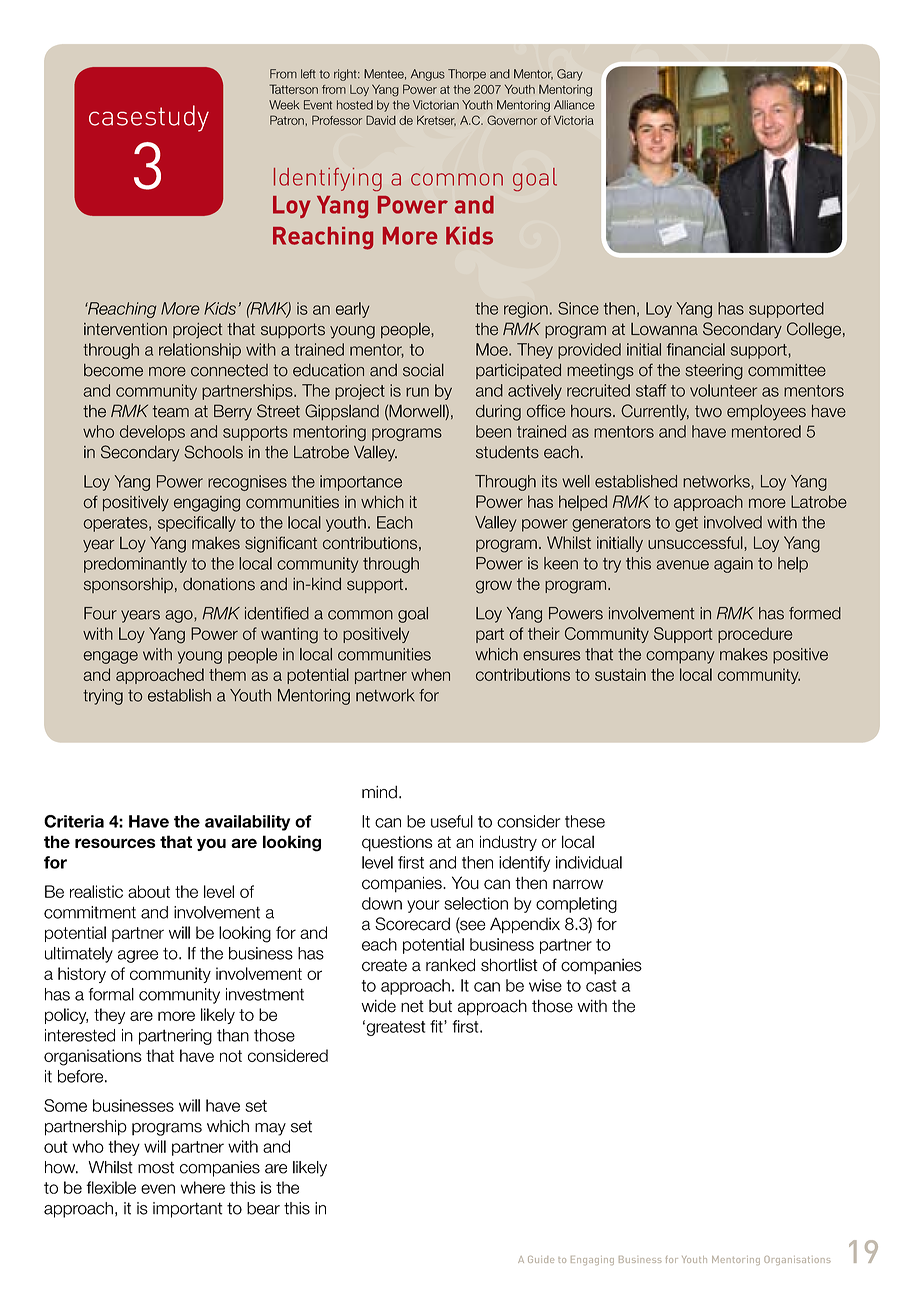 The image size is (924, 1308). I want to click on volunteer, so click(723, 390).
